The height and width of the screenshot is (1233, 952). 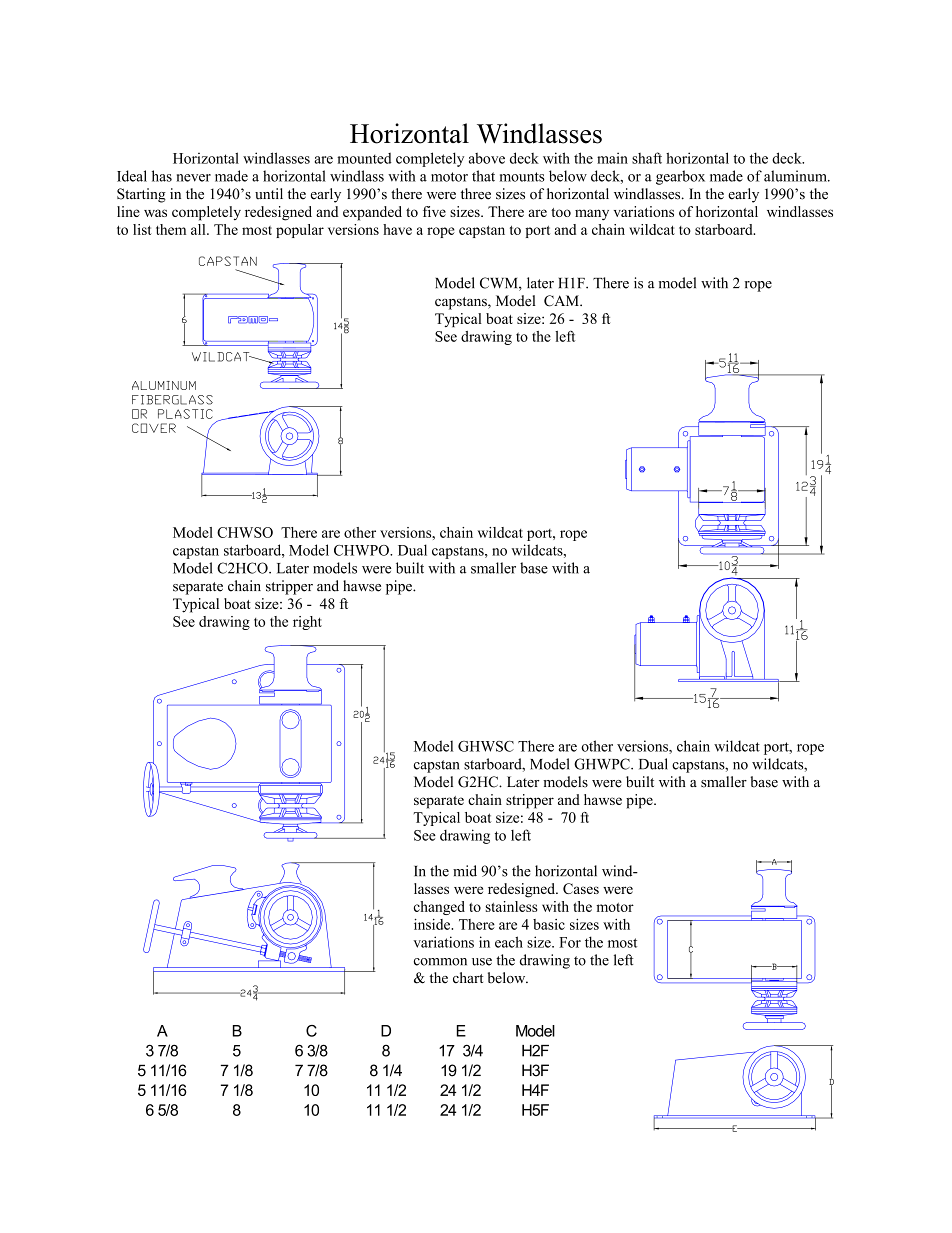 I want to click on right, so click(x=307, y=623).
